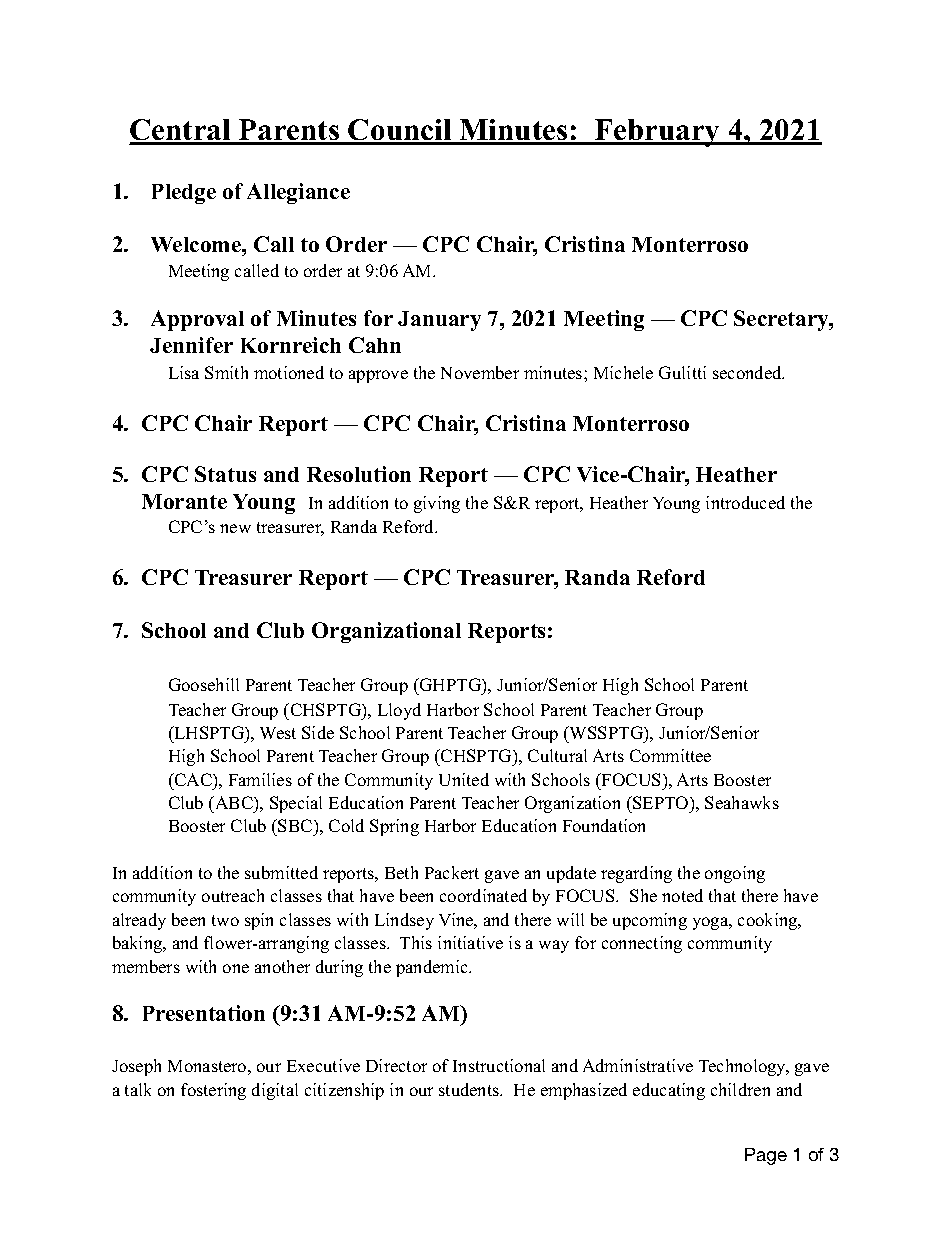  Describe the element at coordinates (399, 711) in the screenshot. I see `Lloyd` at that location.
